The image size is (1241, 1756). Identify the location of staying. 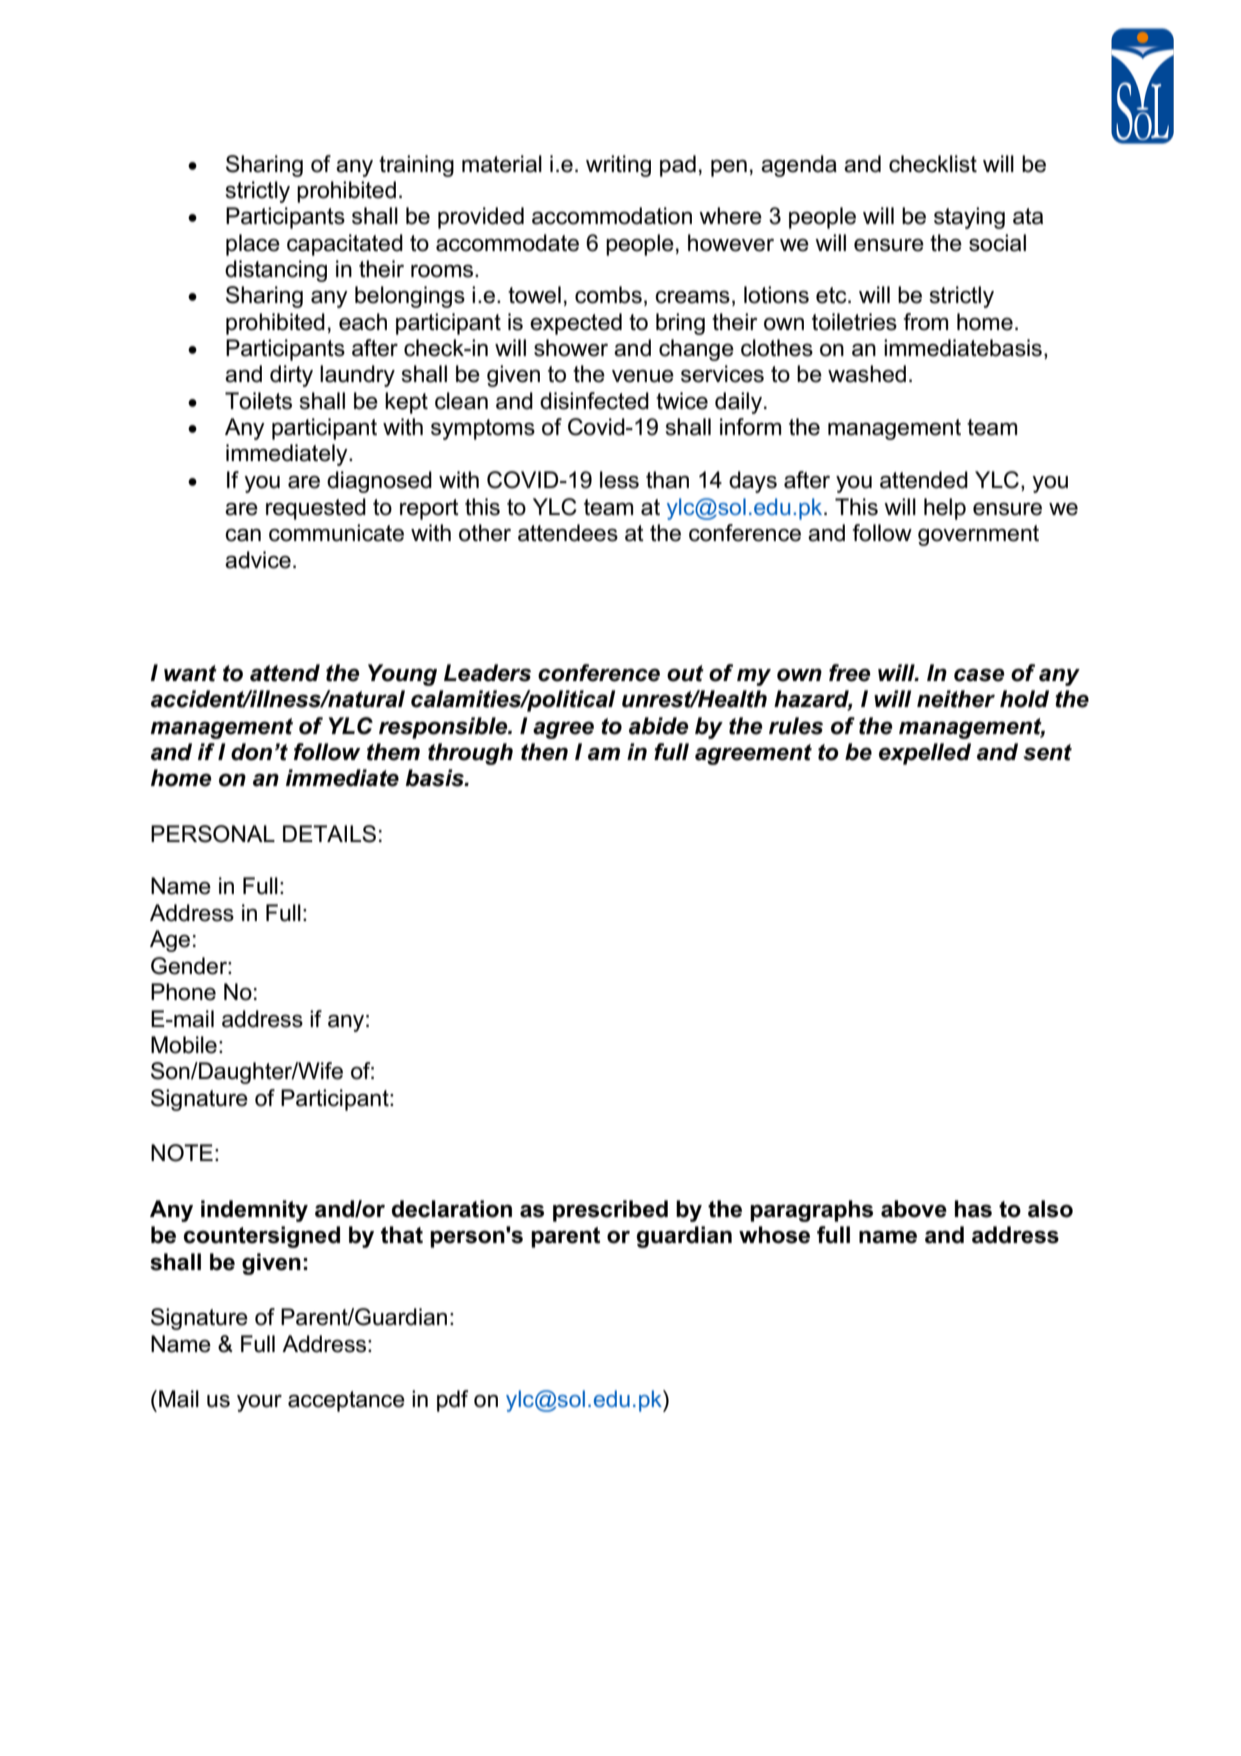
(969, 218).
